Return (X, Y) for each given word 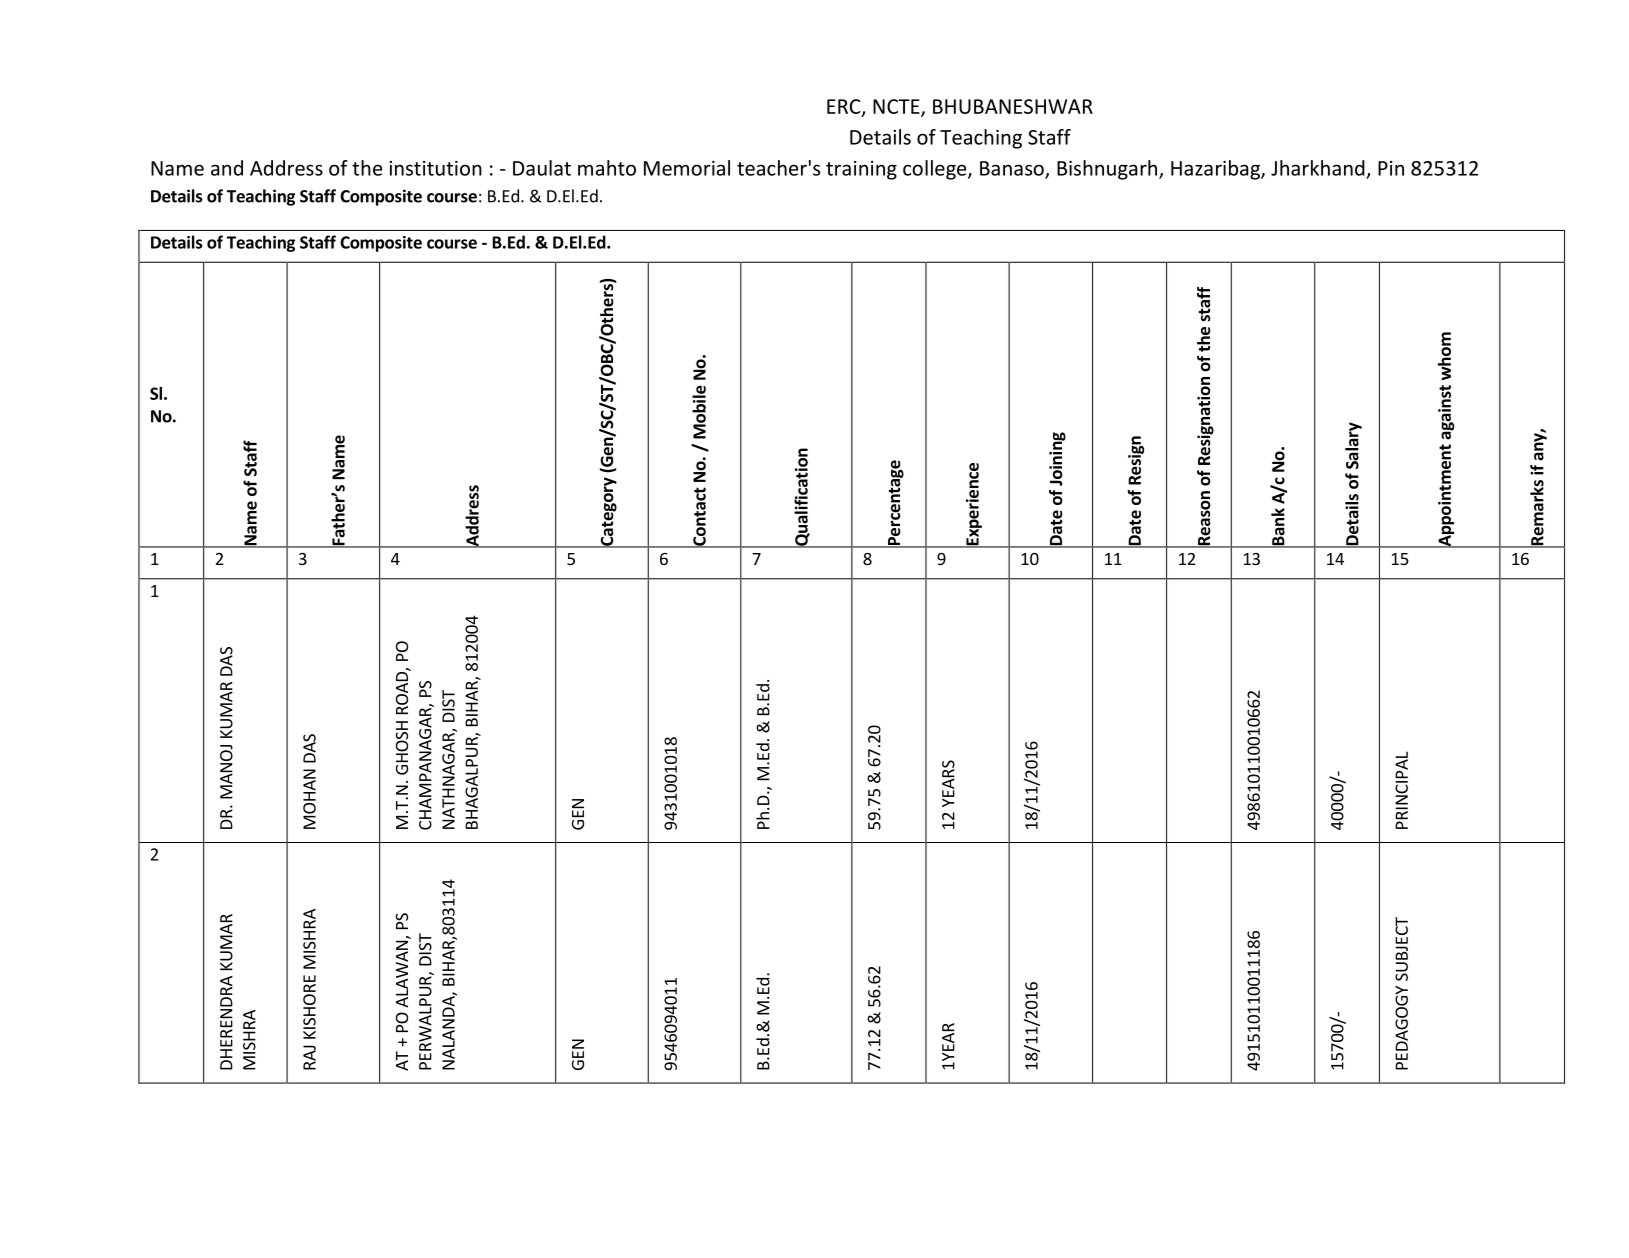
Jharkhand (1318, 168)
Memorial (687, 168)
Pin (1391, 168)
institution (435, 168)
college (936, 170)
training (861, 170)
